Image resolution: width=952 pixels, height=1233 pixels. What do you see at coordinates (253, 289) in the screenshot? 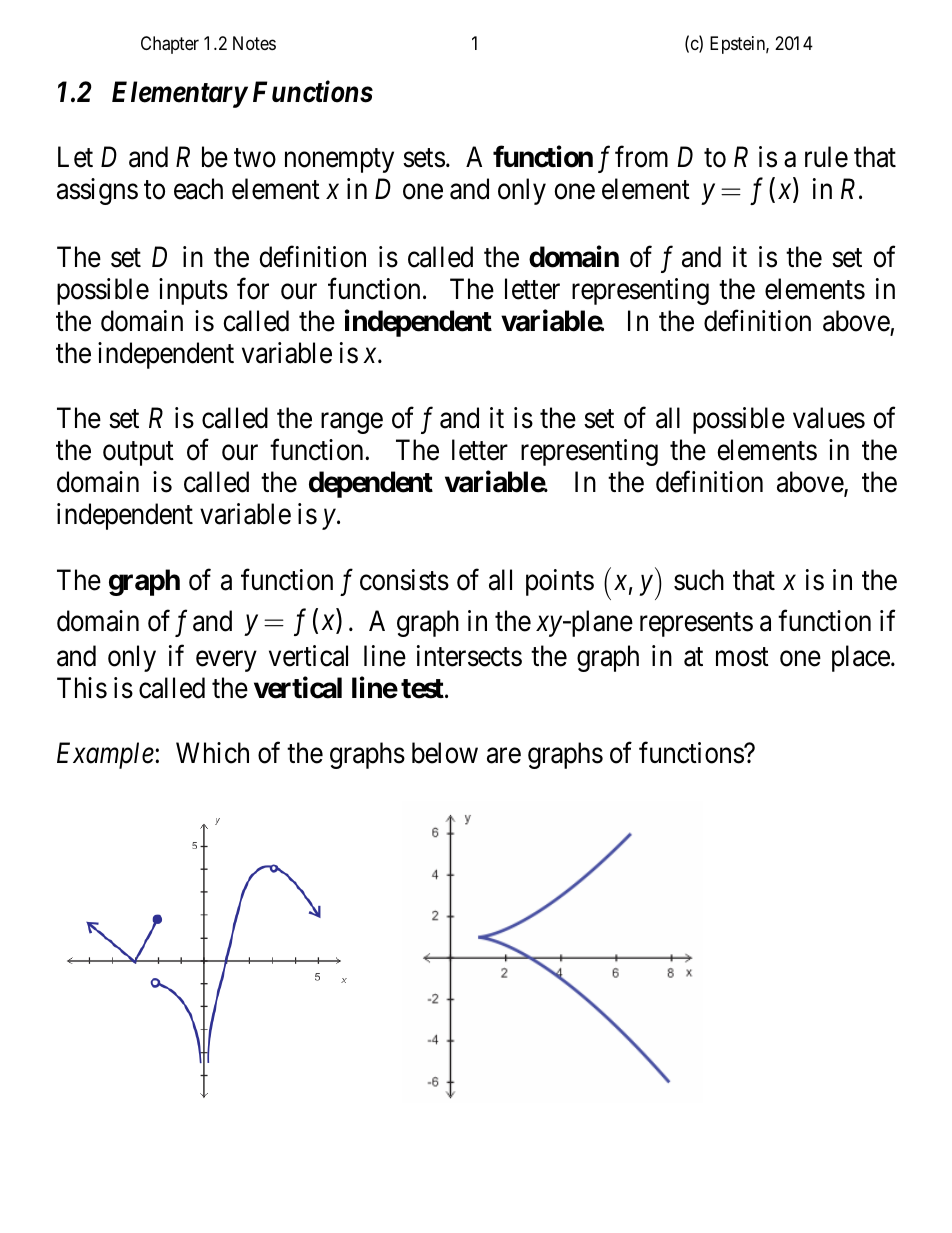
I see `for` at bounding box center [253, 289].
